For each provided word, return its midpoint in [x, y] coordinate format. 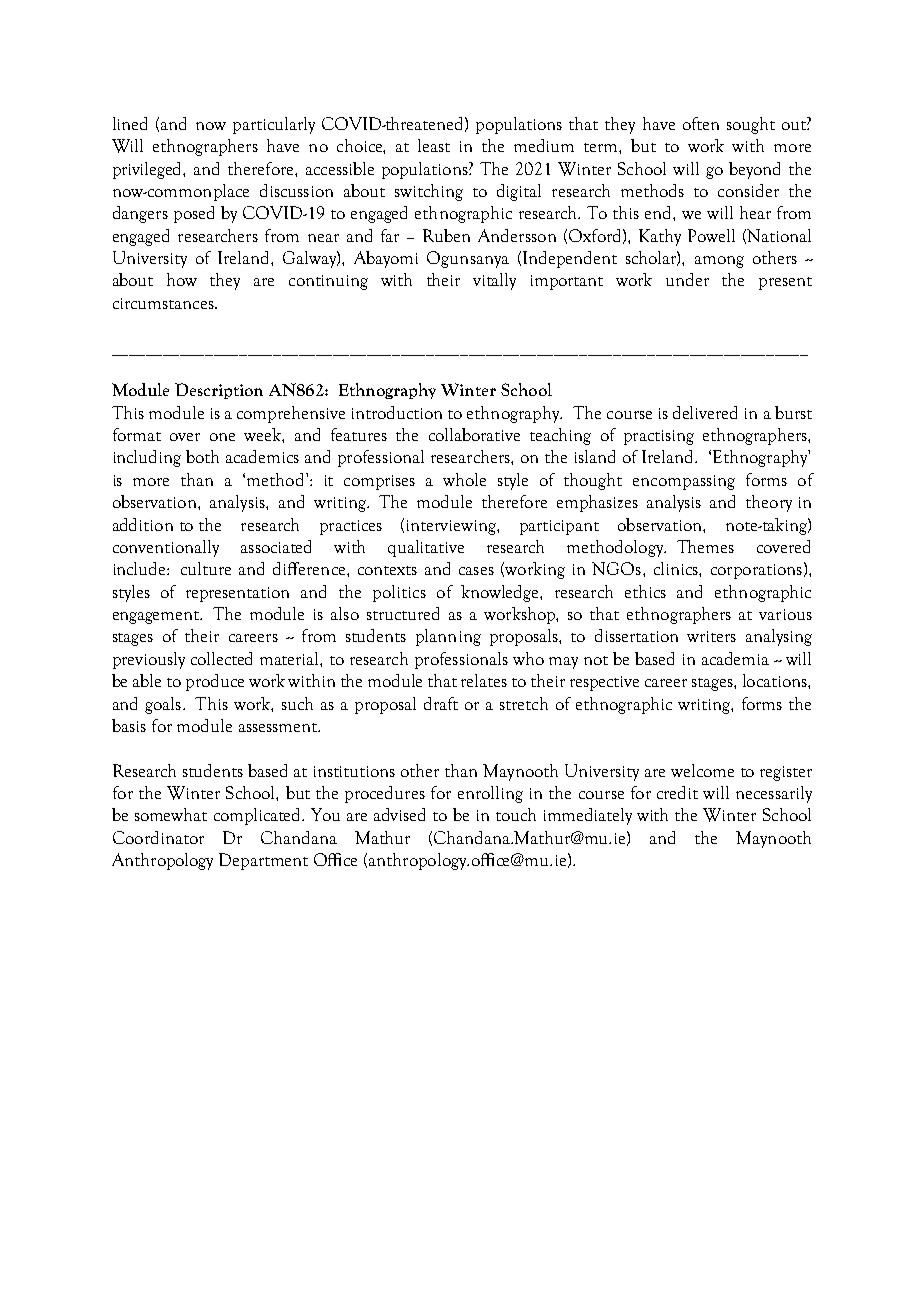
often [701, 123]
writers [711, 636]
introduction [397, 412]
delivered [705, 412]
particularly [274, 125]
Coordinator [158, 837]
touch [516, 814]
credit [677, 792]
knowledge [501, 593]
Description [219, 391]
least [434, 145]
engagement [157, 617]
